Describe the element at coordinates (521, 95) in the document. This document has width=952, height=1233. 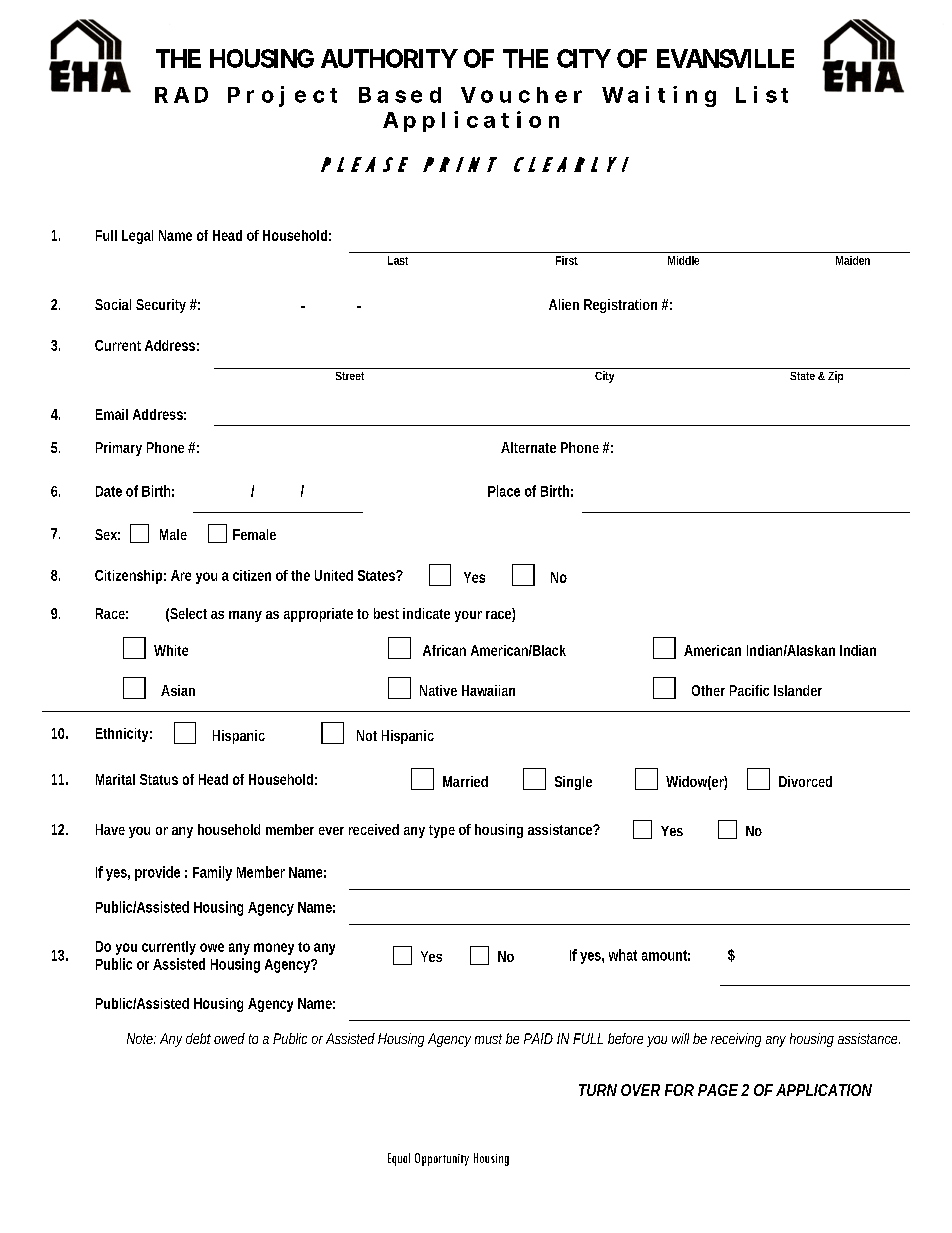
I see `Voucher` at that location.
